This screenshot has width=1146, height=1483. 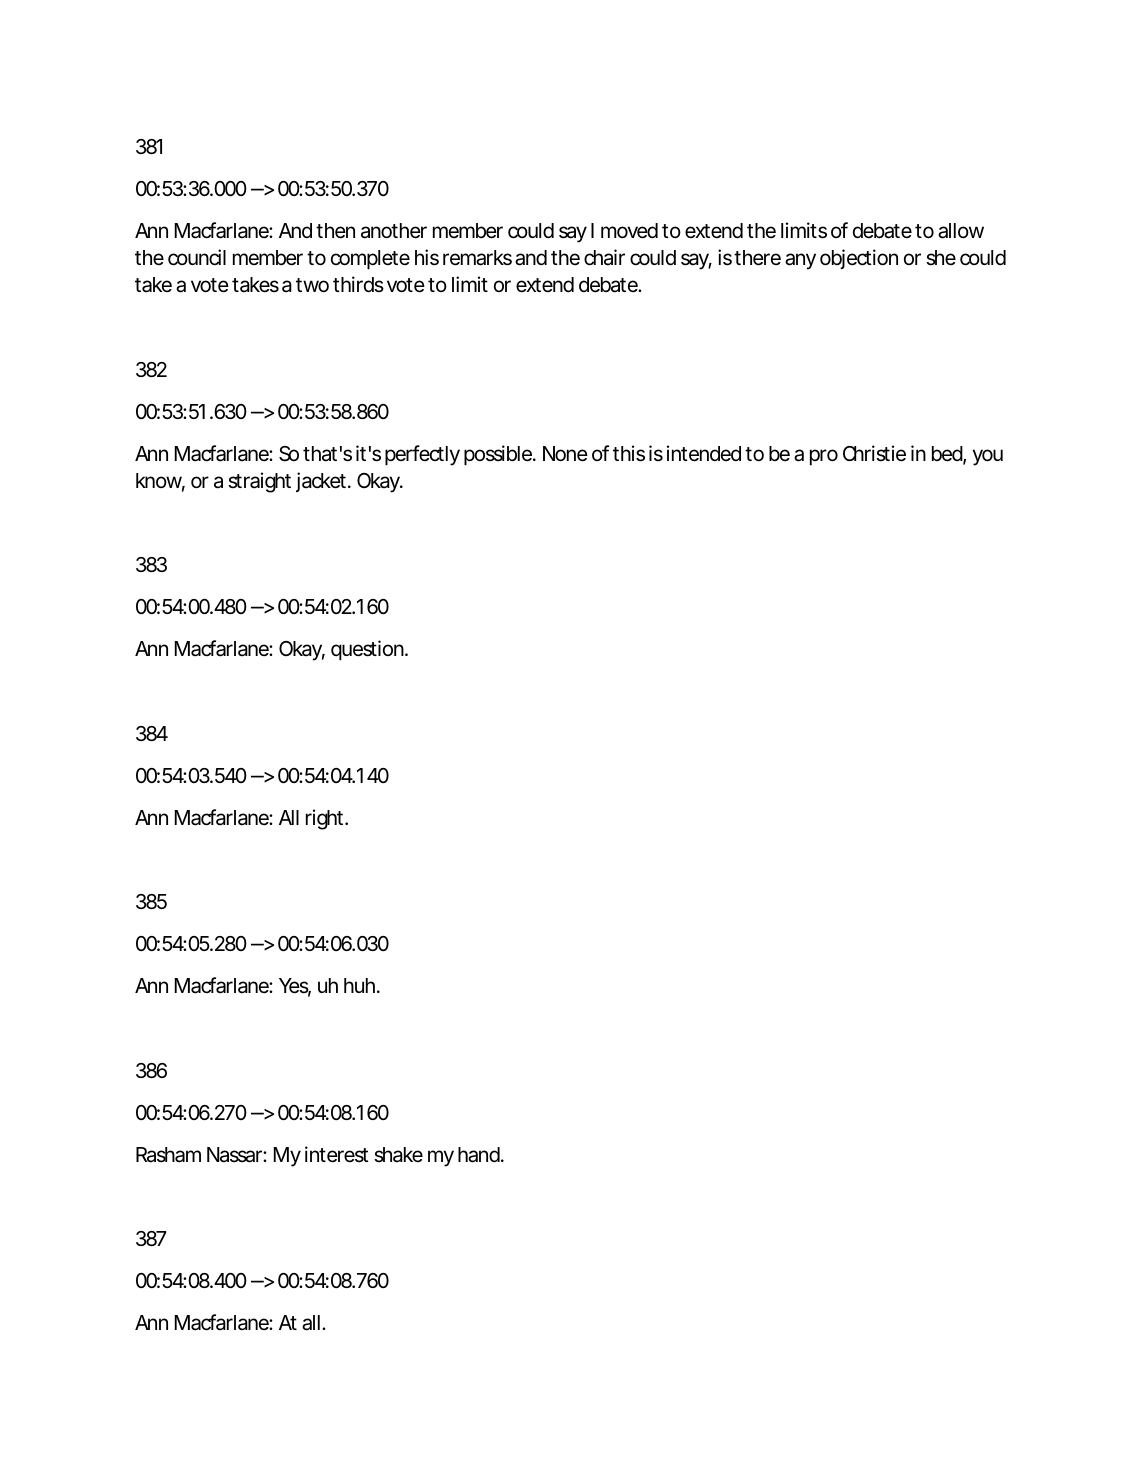 What do you see at coordinates (874, 453) in the screenshot?
I see `Christie` at bounding box center [874, 453].
